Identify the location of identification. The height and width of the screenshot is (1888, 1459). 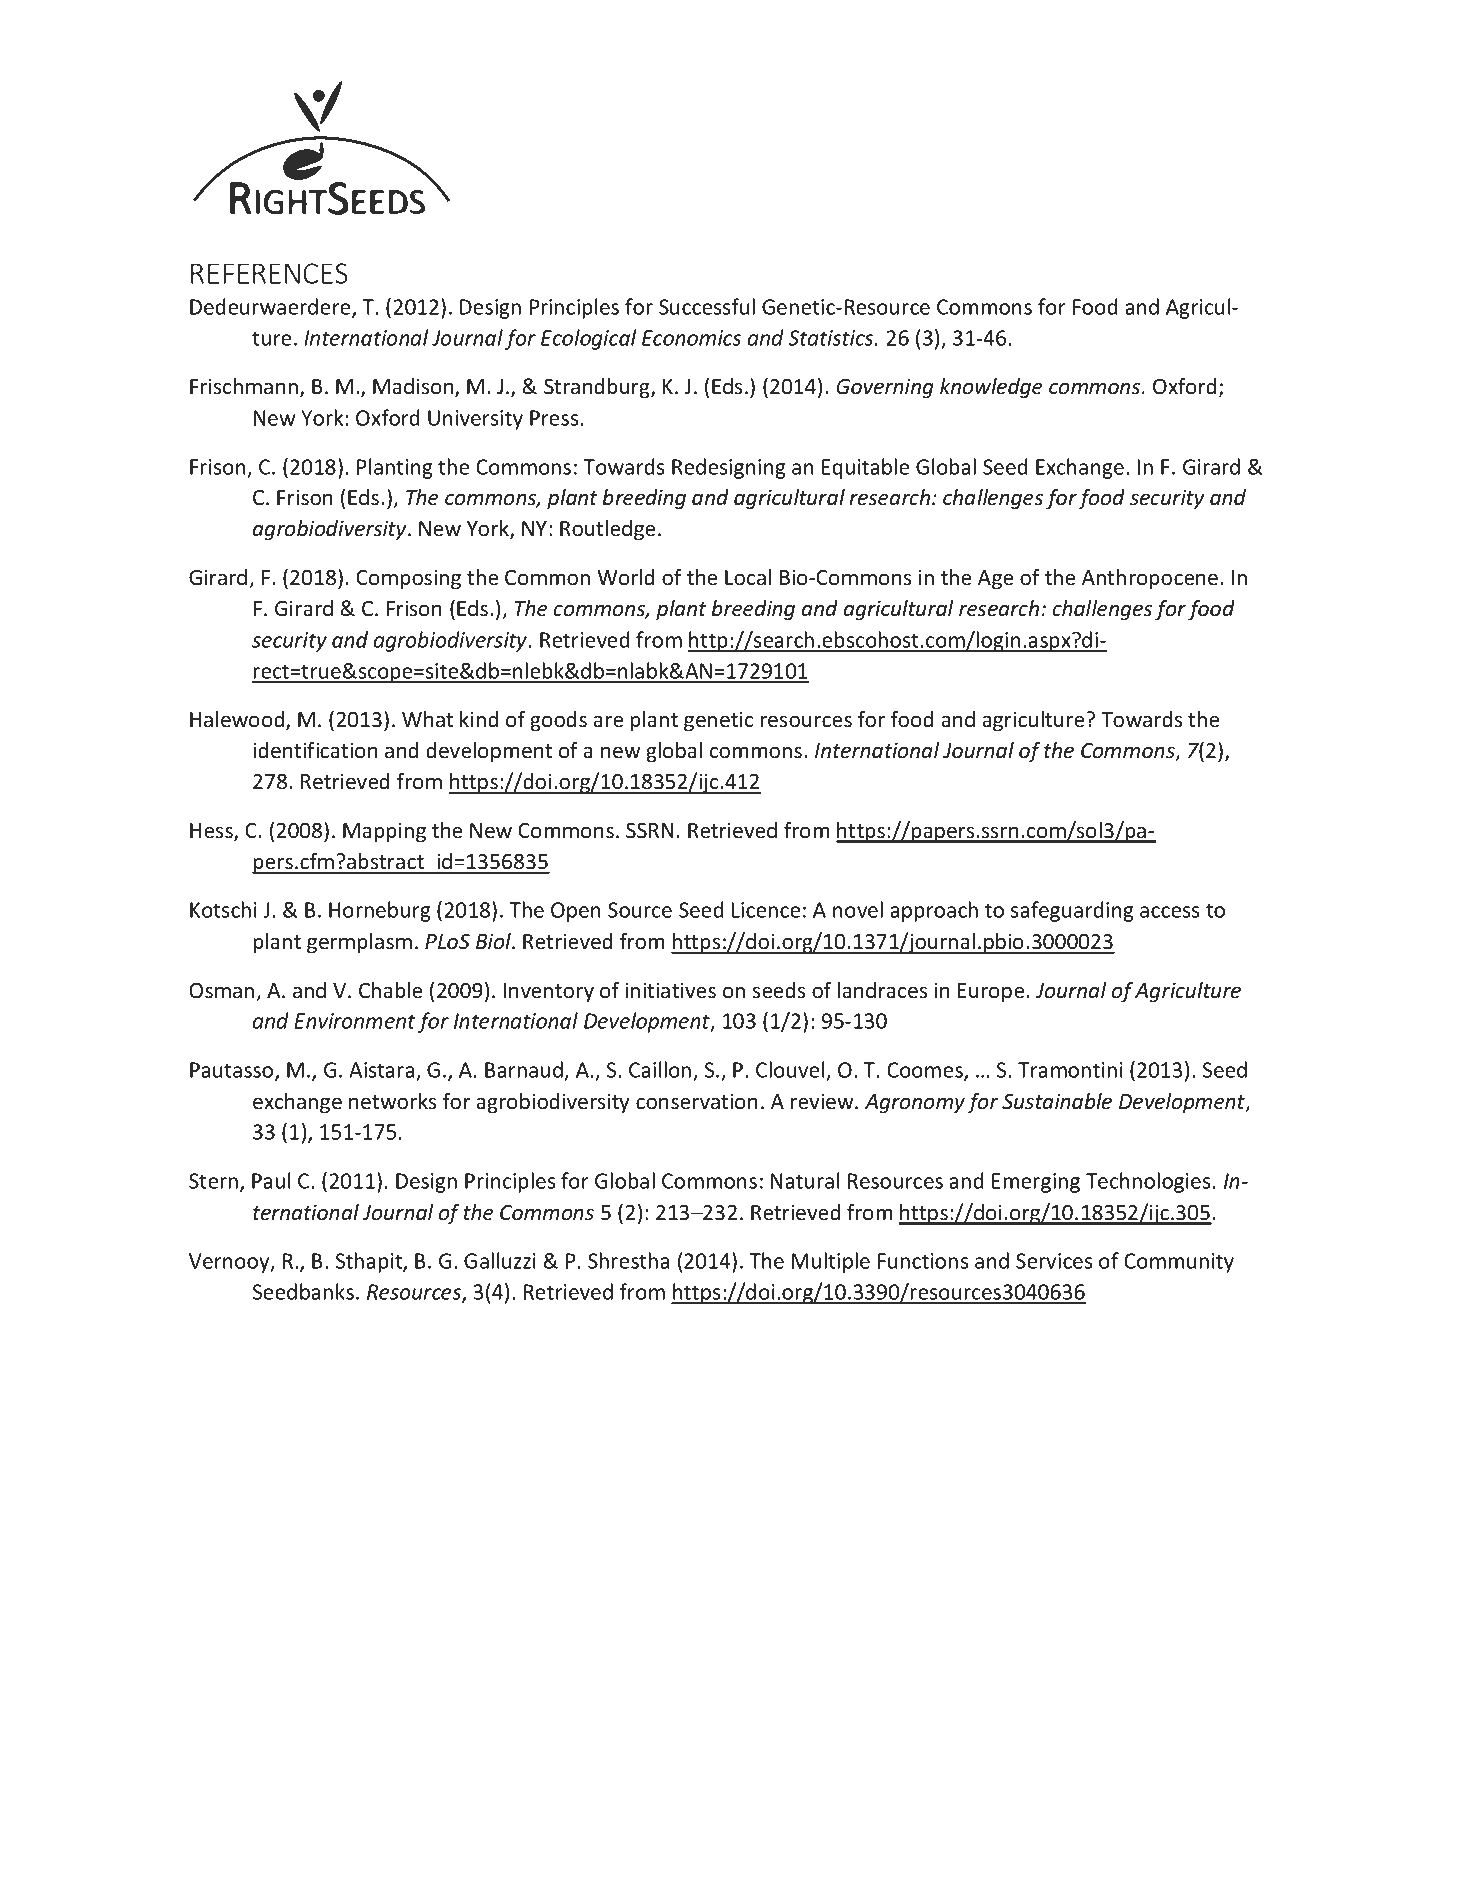
(315, 750).
